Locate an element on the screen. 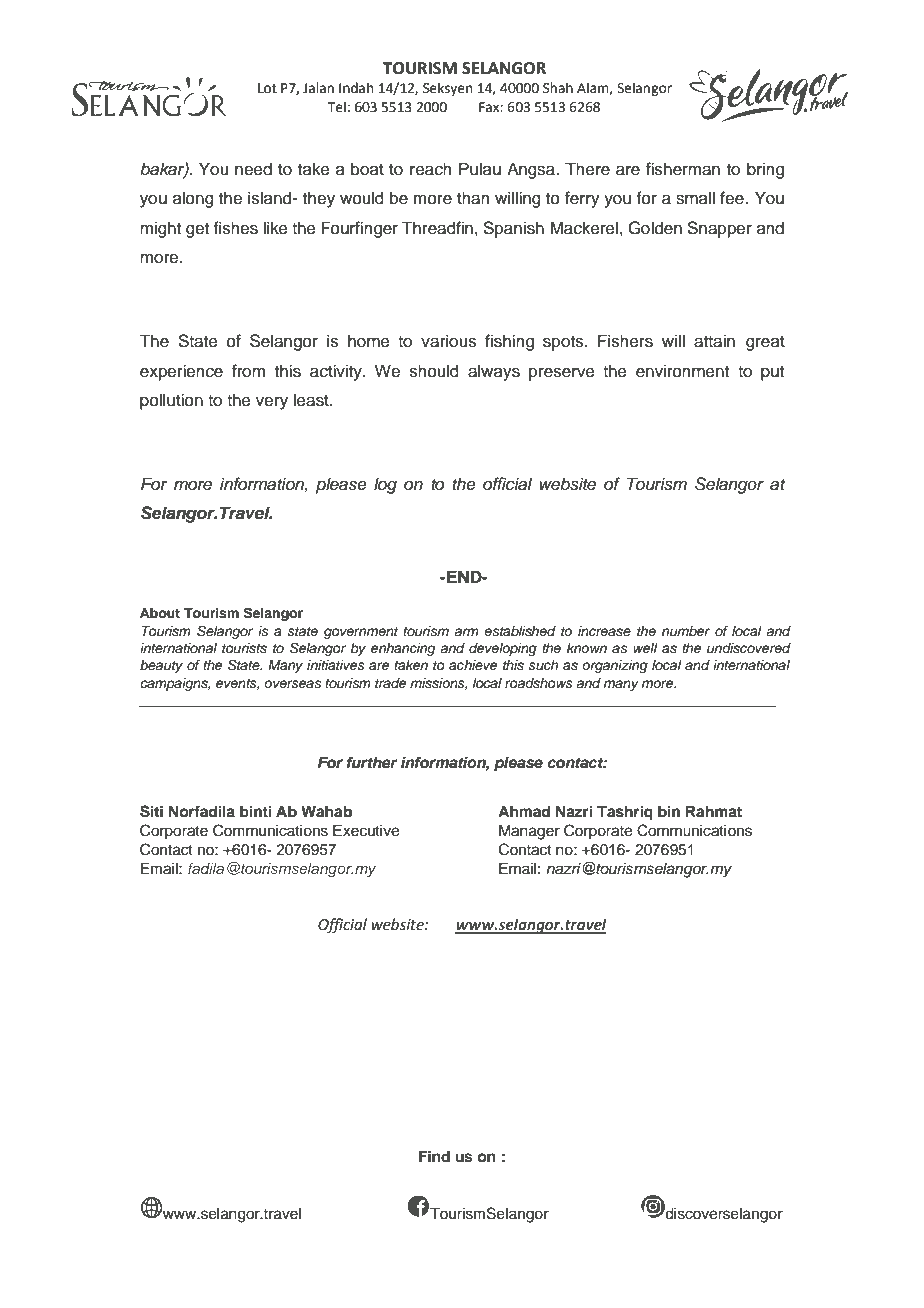 Image resolution: width=924 pixels, height=1308 pixels. fisherman is located at coordinates (683, 169).
